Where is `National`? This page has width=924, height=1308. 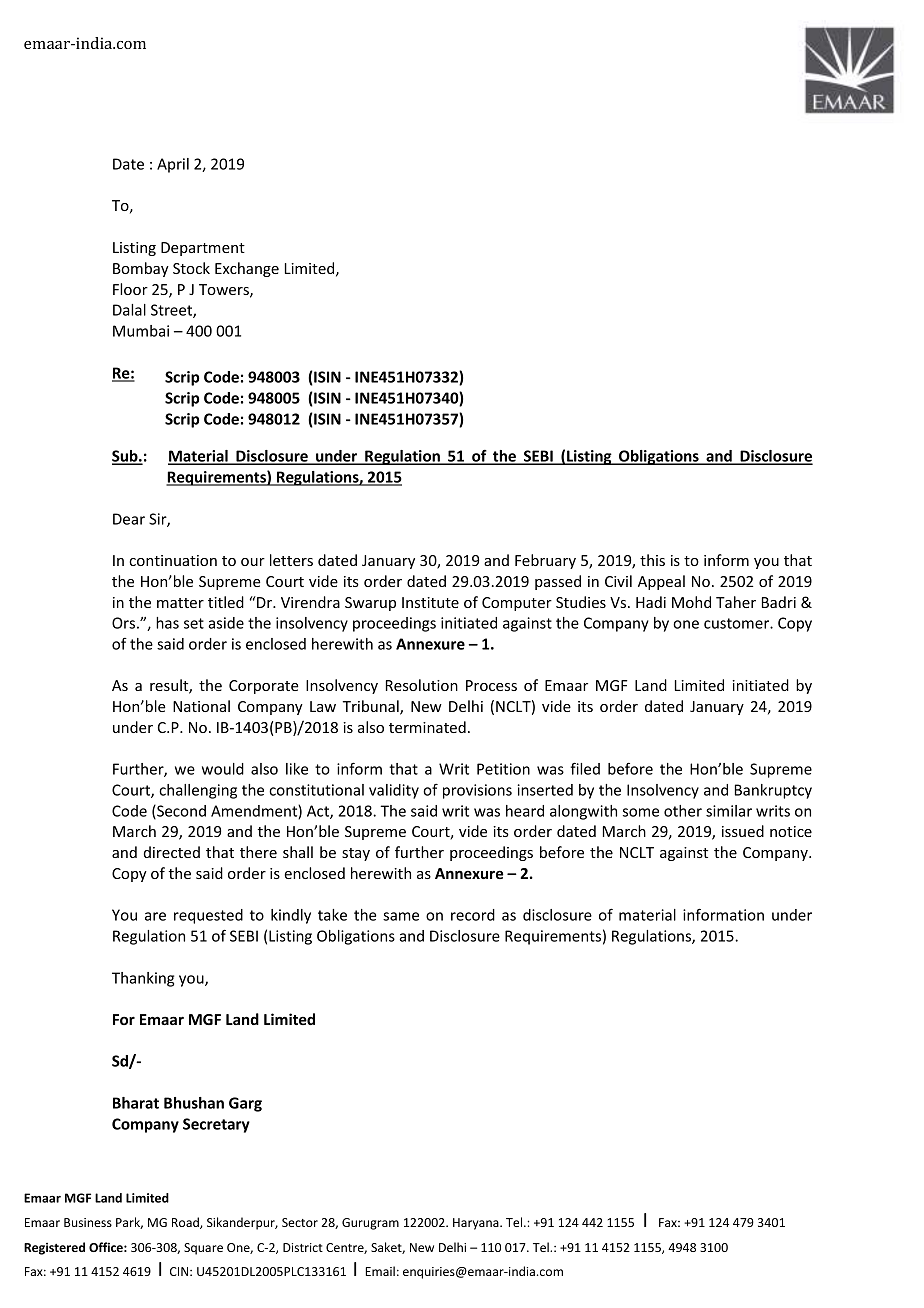 National is located at coordinates (201, 706).
